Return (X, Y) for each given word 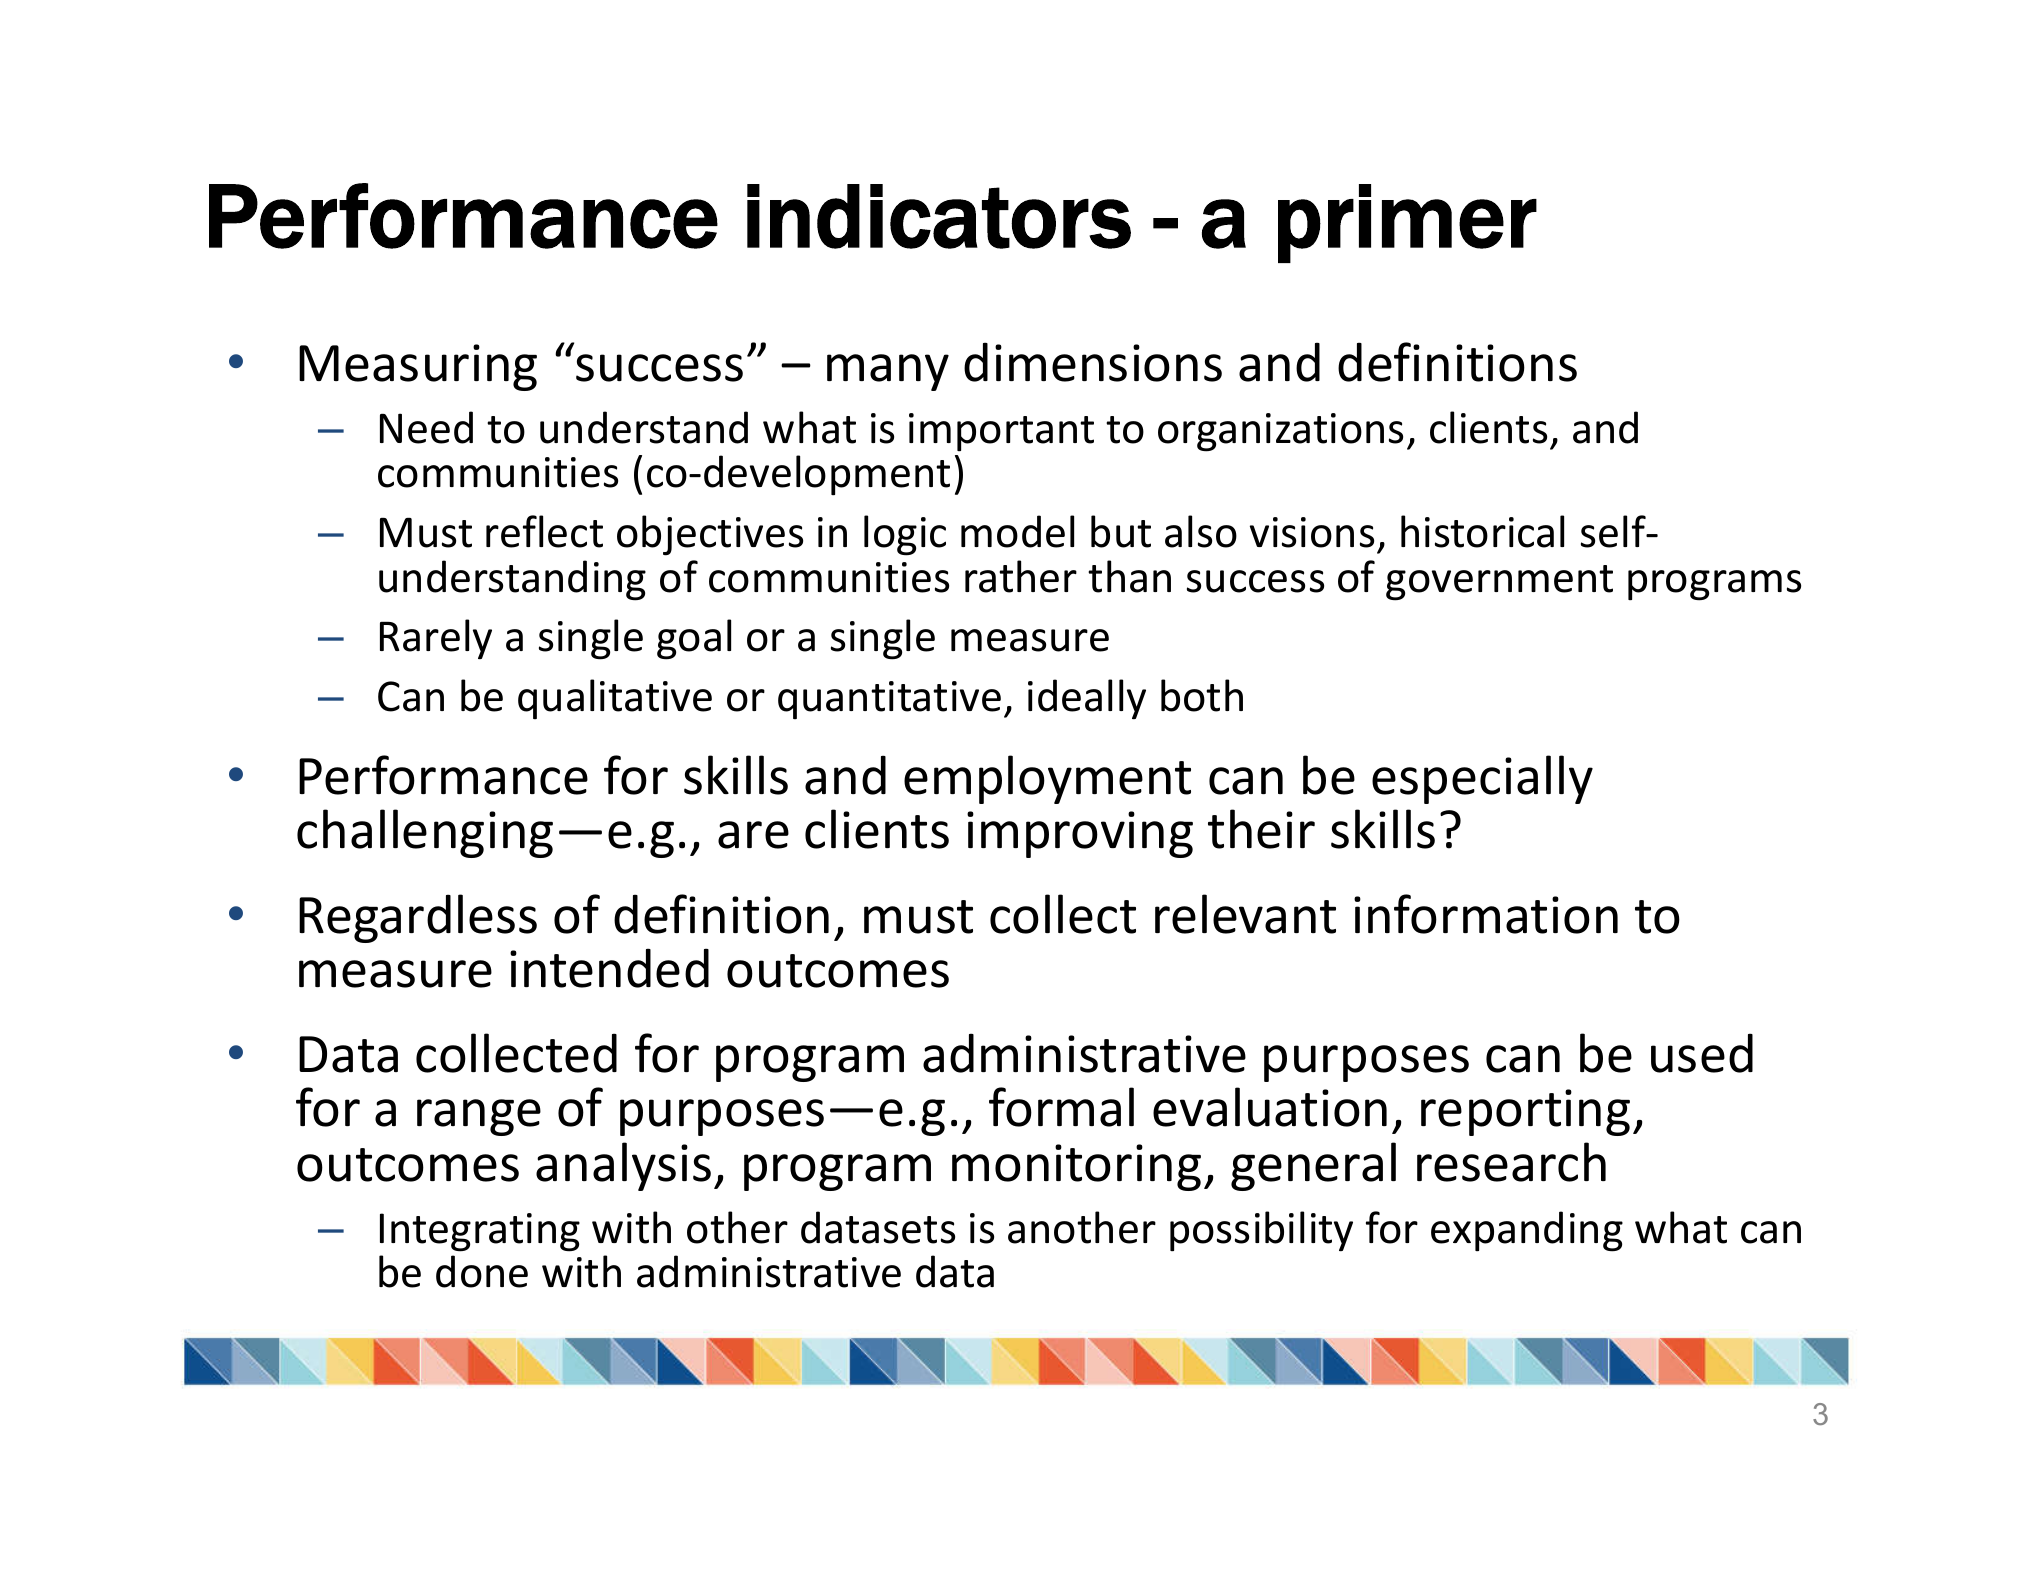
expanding (1527, 1231)
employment (1047, 779)
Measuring (418, 367)
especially (1482, 779)
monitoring (1076, 1167)
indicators (939, 216)
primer (1407, 223)
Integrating (480, 1232)
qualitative (615, 699)
